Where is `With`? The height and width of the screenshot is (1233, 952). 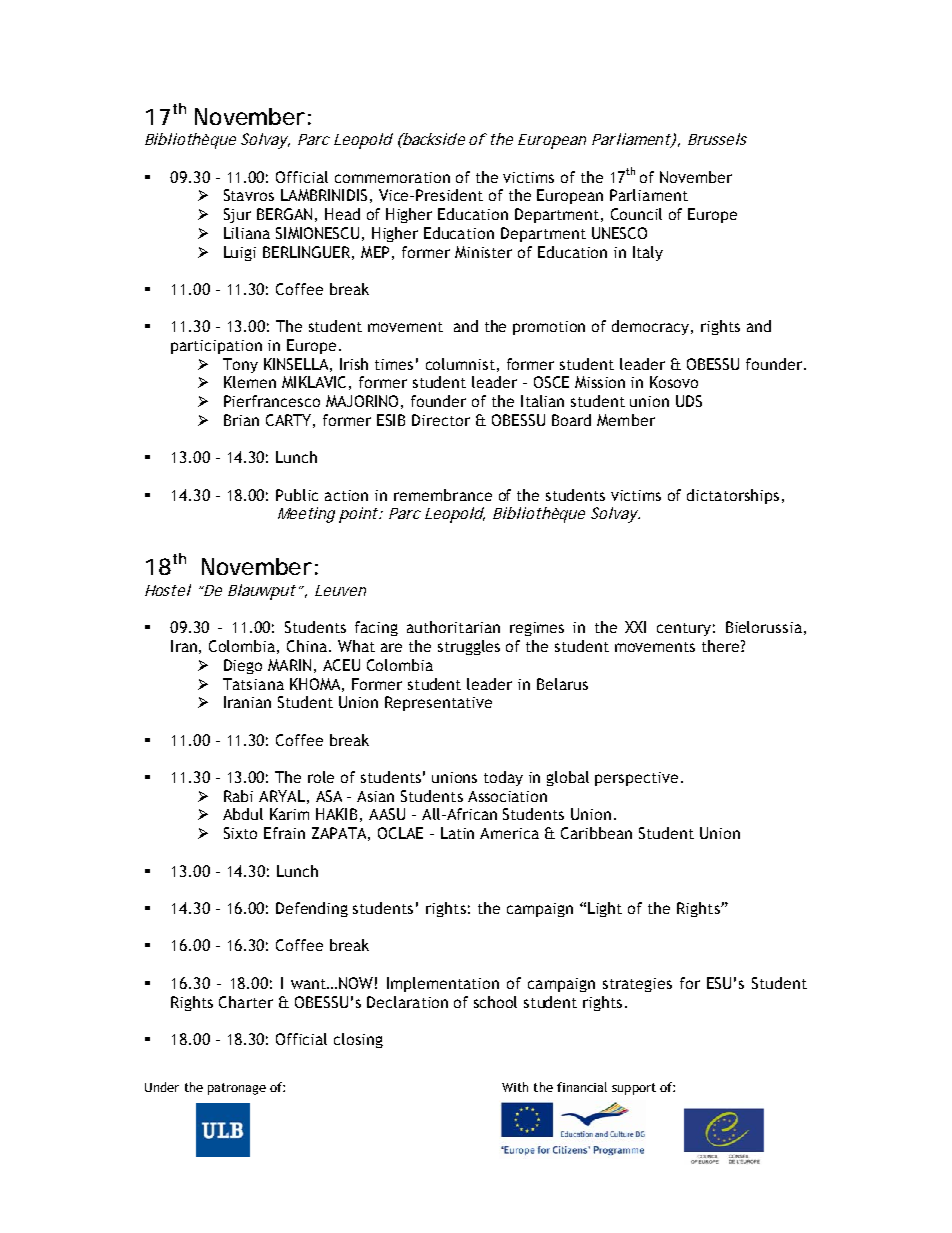
With is located at coordinates (515, 1087).
